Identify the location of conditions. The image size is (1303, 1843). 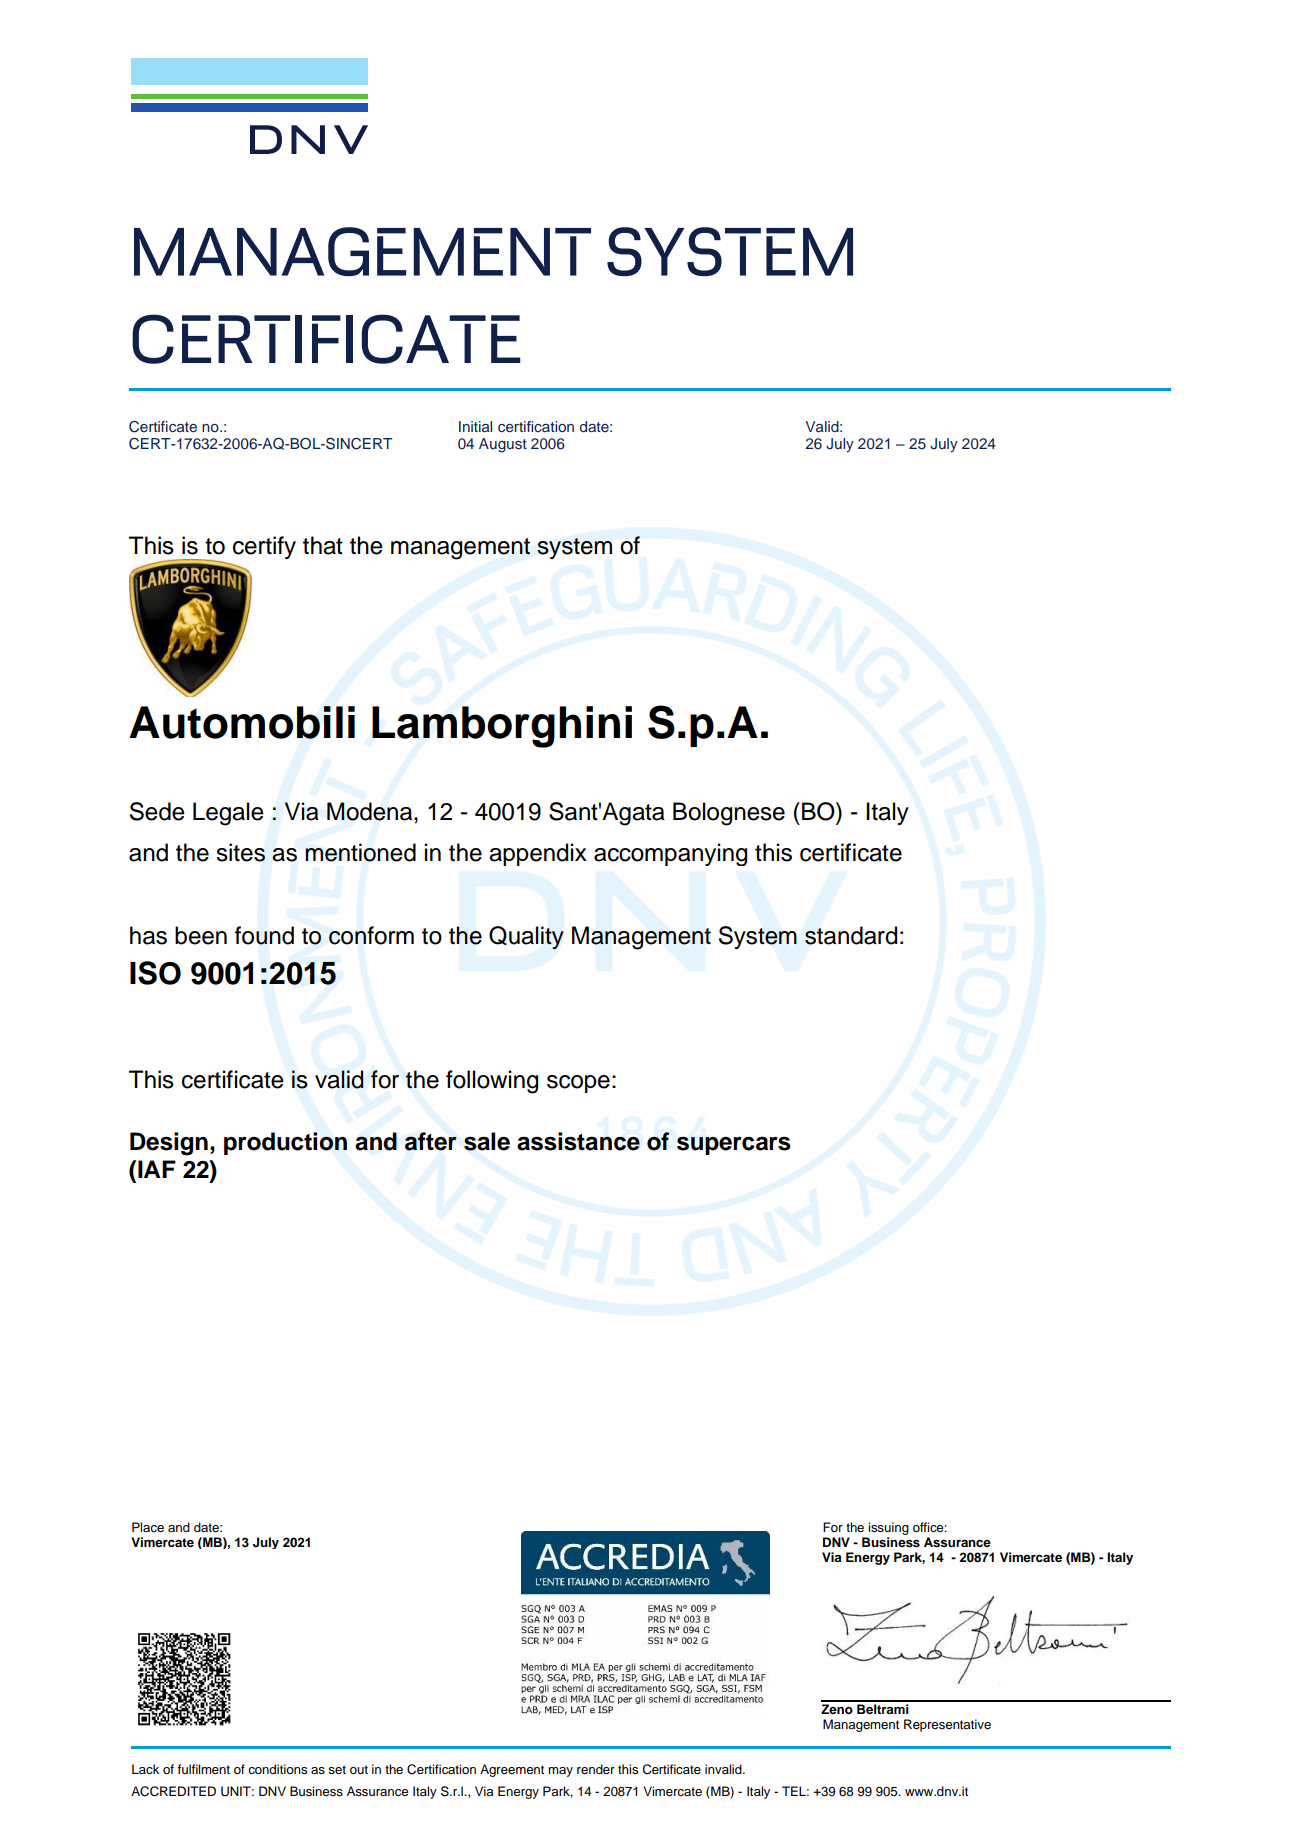
(277, 1769).
